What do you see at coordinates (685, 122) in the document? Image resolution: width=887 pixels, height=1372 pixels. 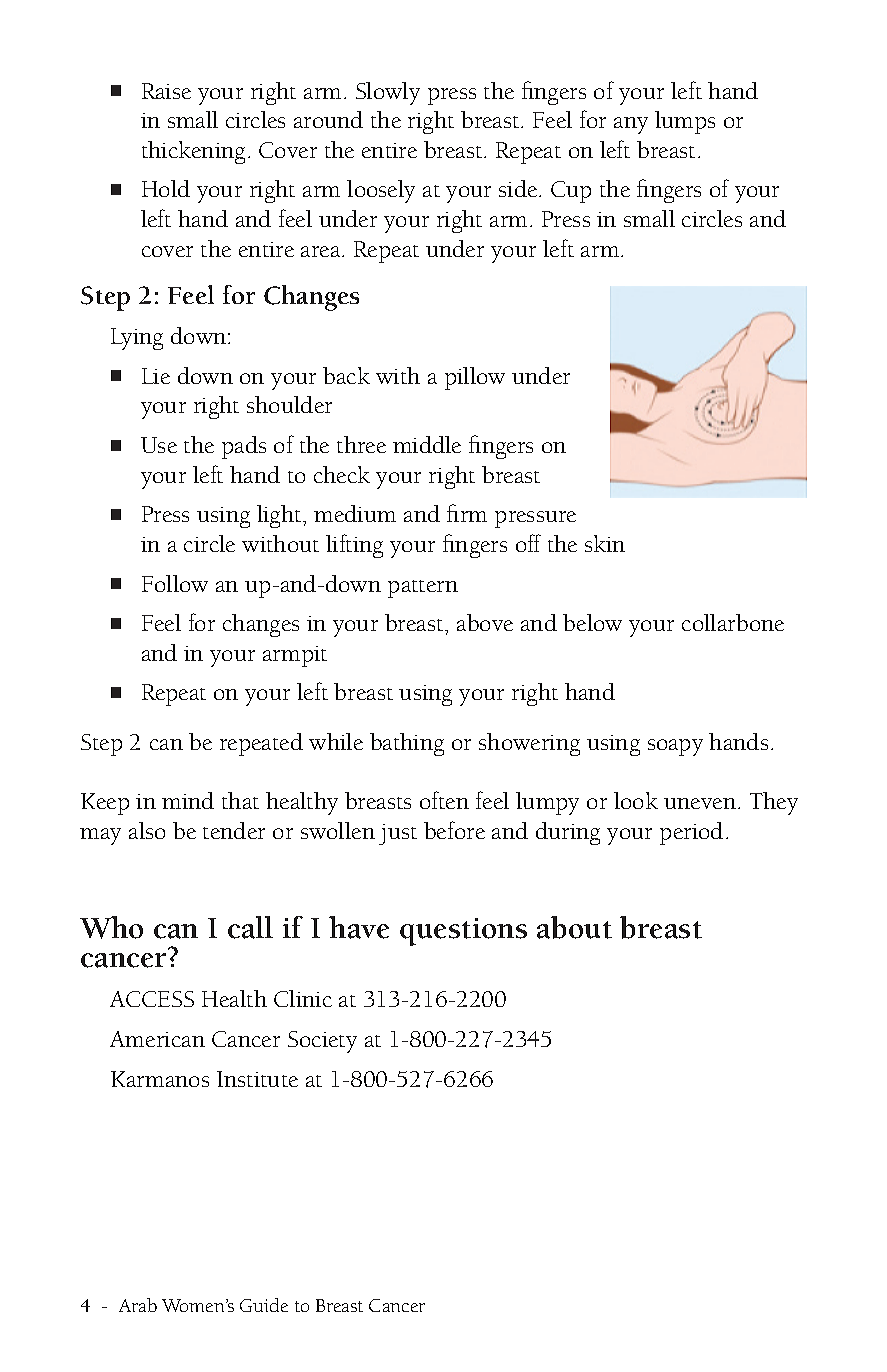 I see `lumps` at bounding box center [685, 122].
